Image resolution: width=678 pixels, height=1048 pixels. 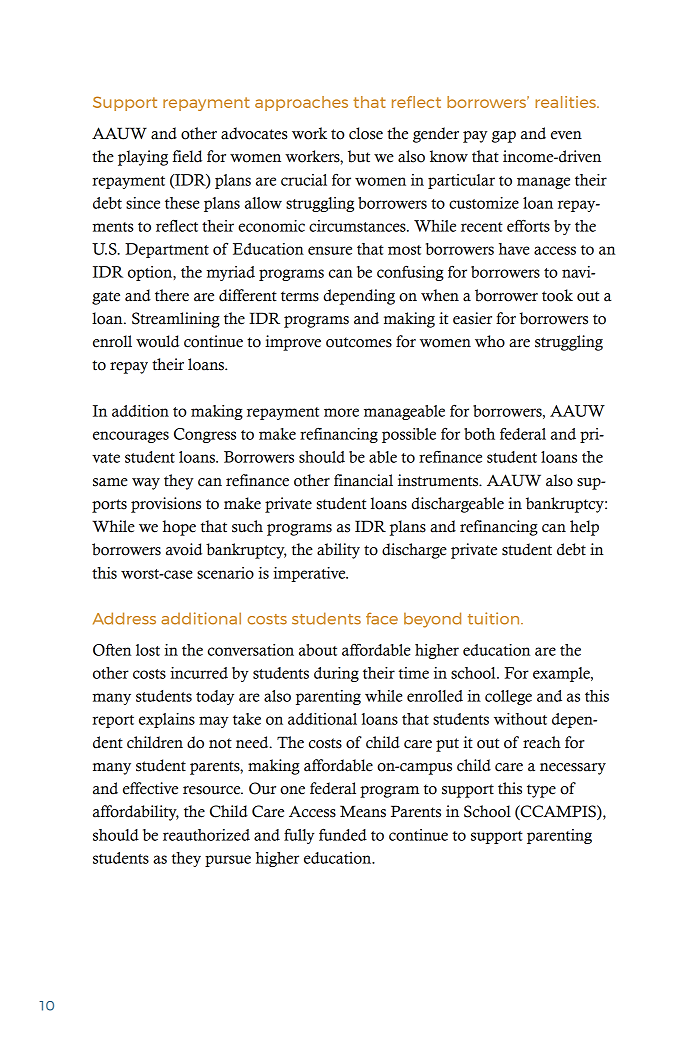 I want to click on gap, so click(x=504, y=137).
